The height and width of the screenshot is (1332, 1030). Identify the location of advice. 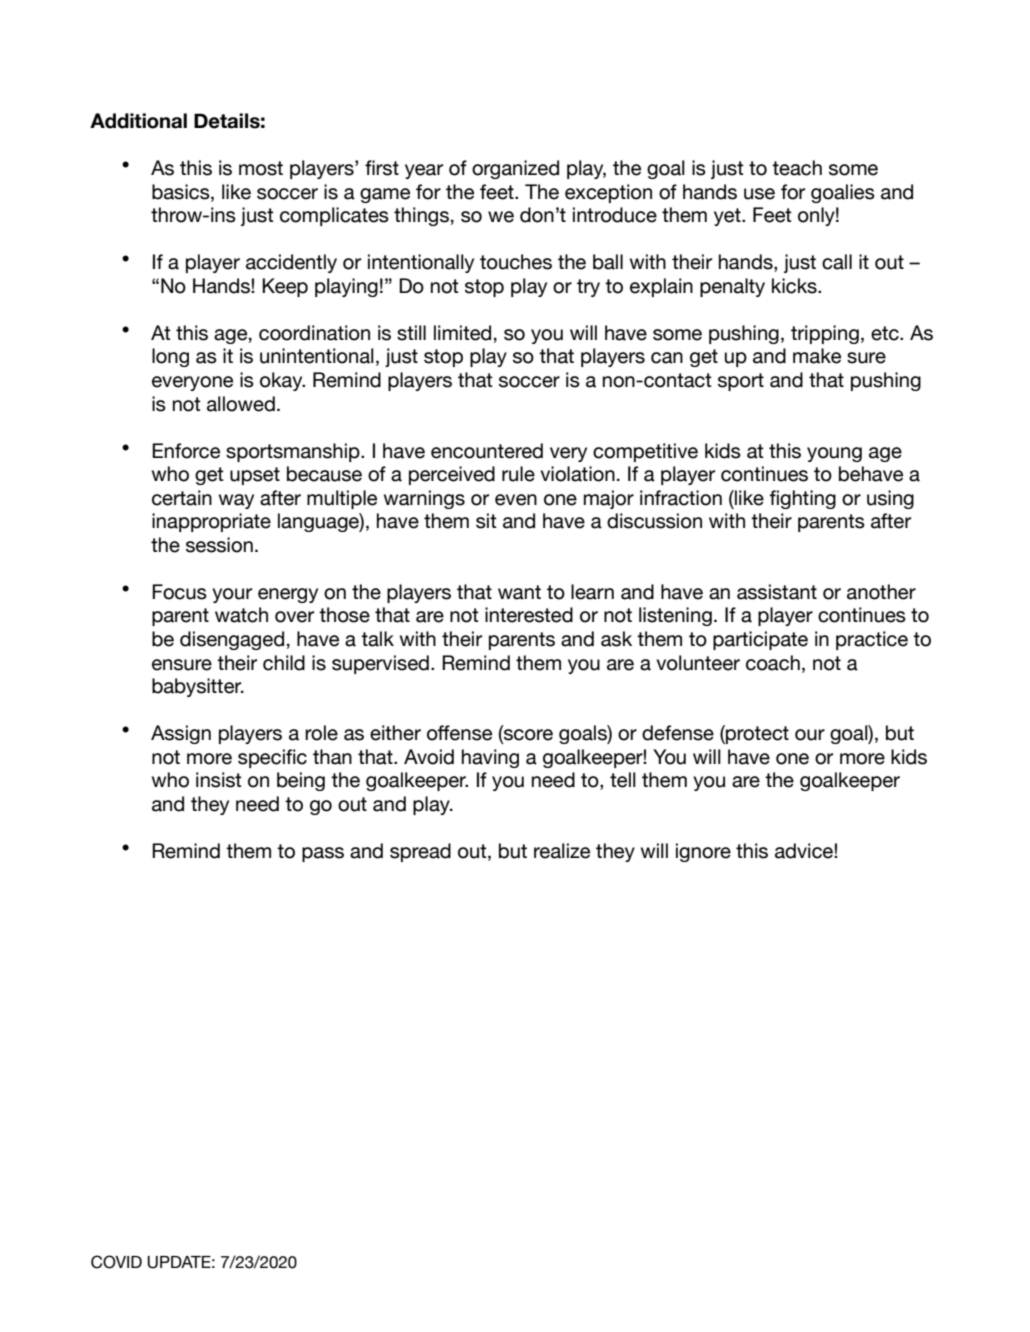
(805, 851).
